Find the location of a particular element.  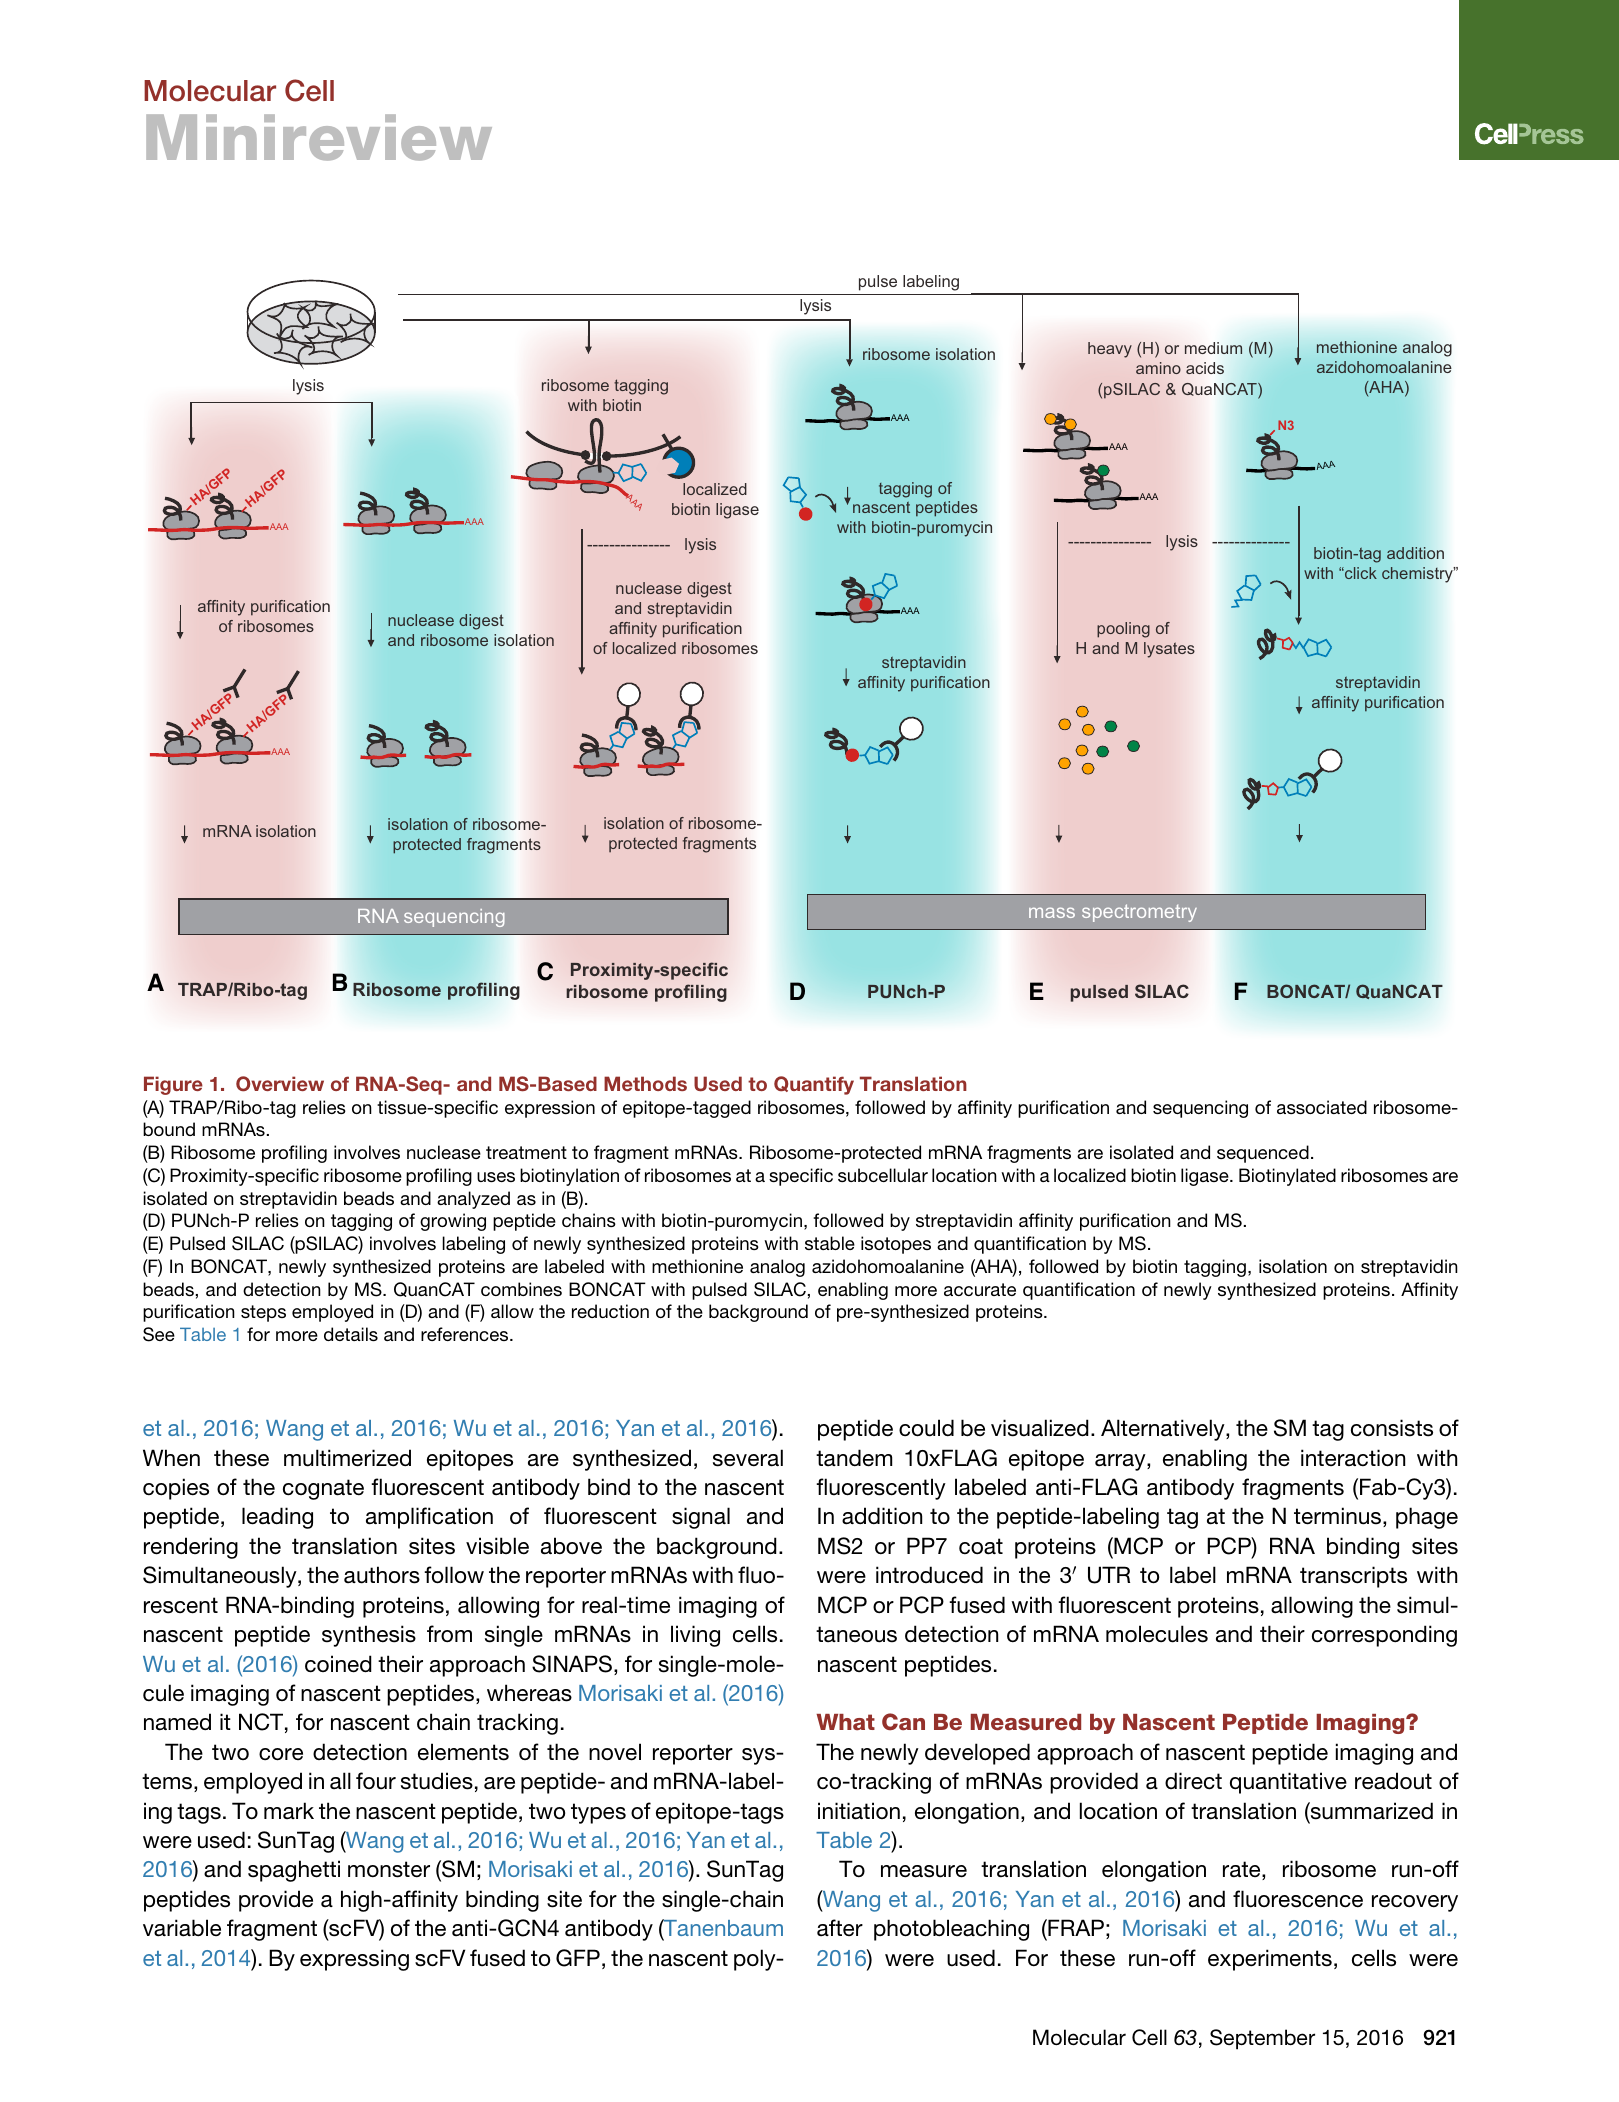

living is located at coordinates (695, 1636).
